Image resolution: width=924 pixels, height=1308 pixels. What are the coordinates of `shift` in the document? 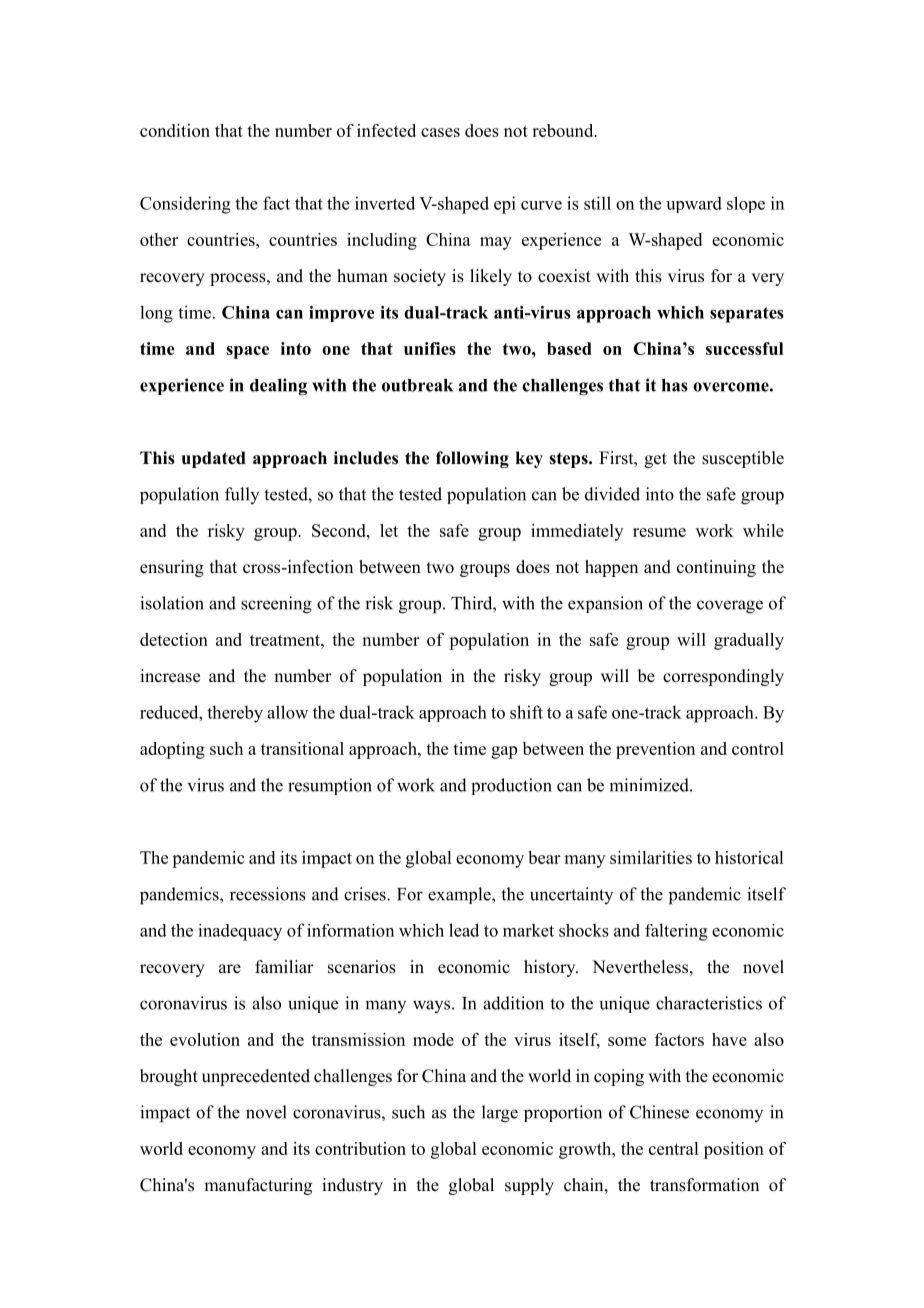 It's located at (526, 712).
